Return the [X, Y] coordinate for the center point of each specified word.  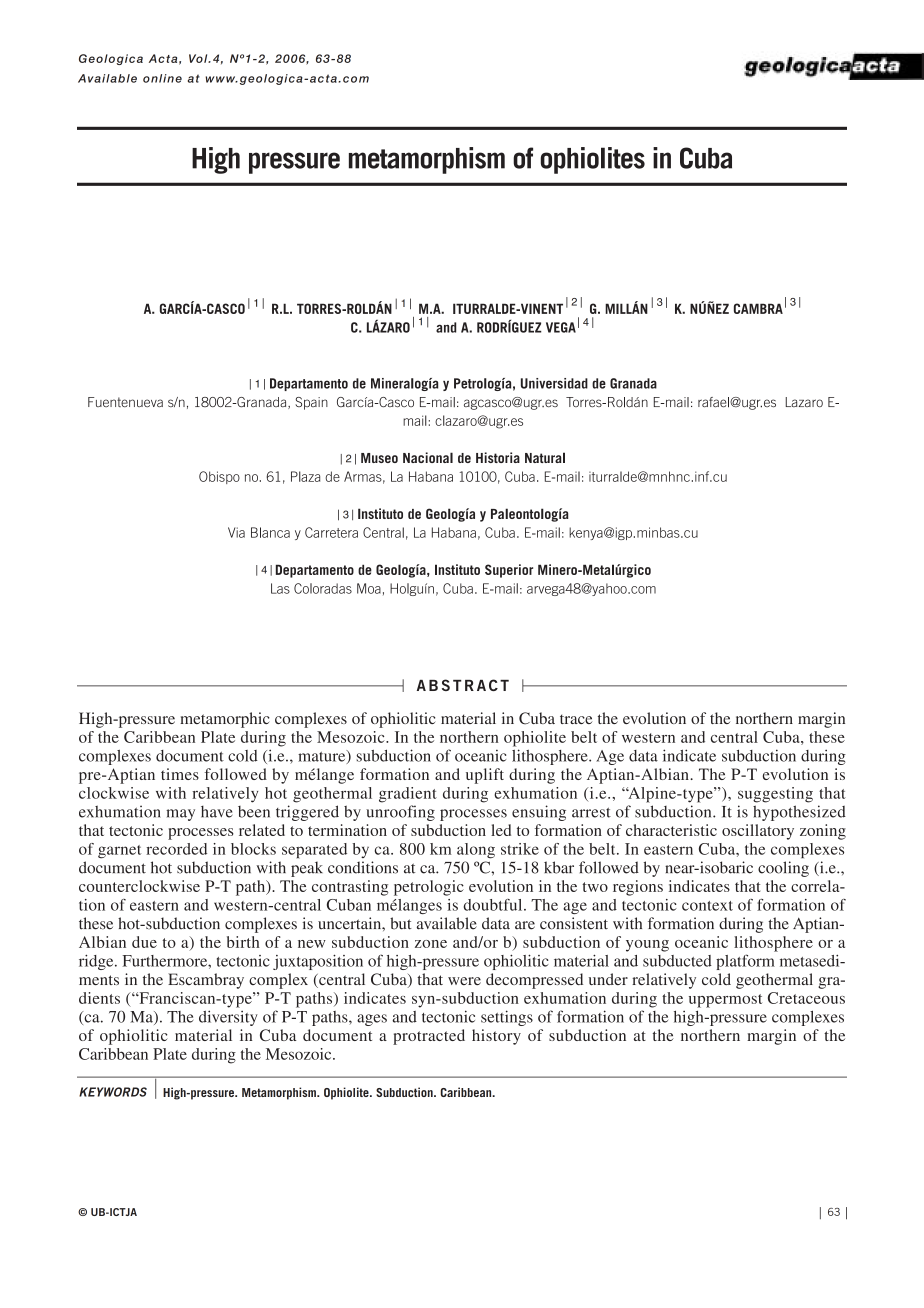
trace [576, 719]
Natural [545, 457]
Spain [311, 403]
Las [280, 588]
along [476, 851]
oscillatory [758, 832]
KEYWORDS [113, 1092]
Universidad [554, 383]
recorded [176, 849]
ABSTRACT [463, 685]
